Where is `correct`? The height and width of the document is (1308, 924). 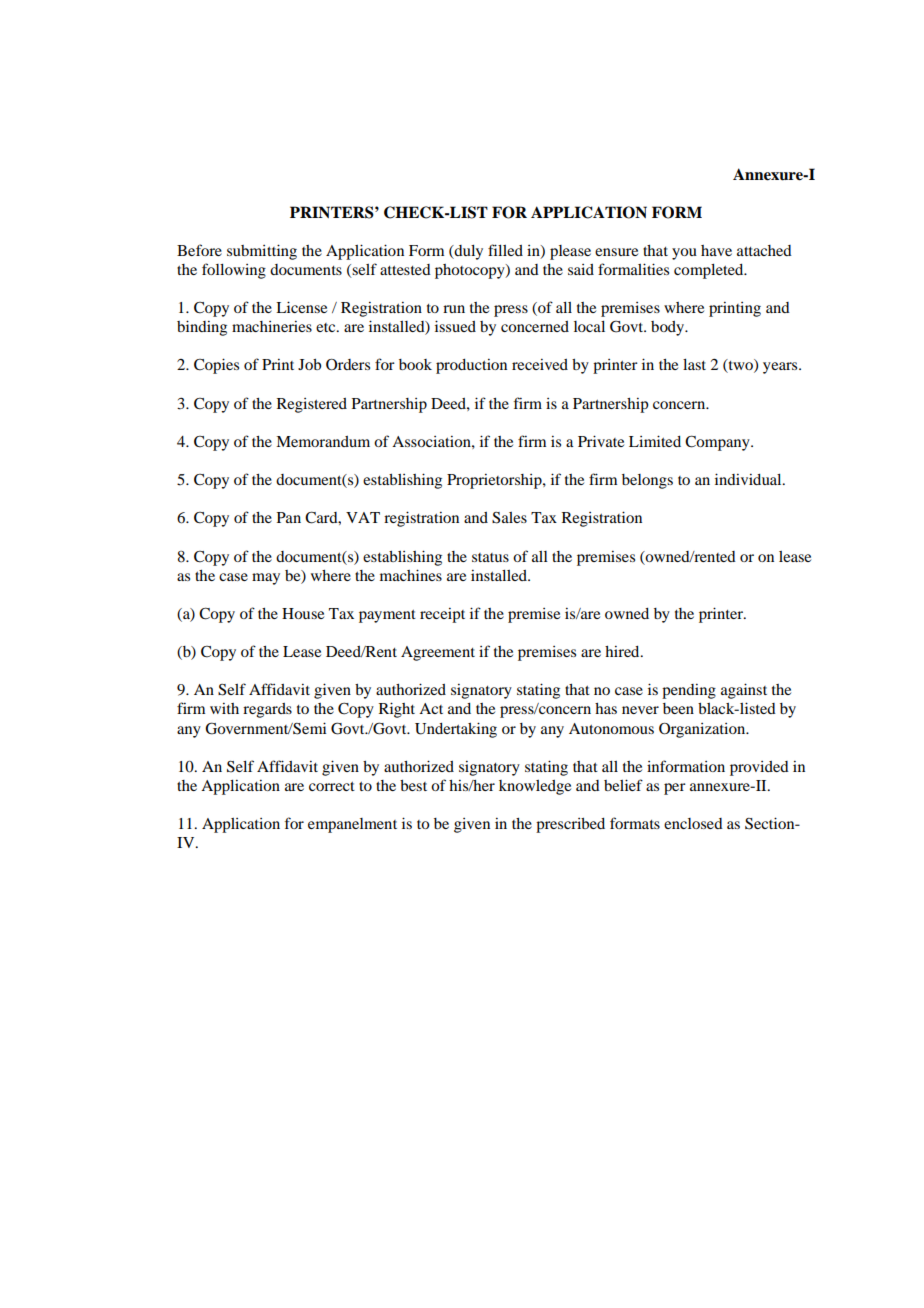 correct is located at coordinates (332, 786).
